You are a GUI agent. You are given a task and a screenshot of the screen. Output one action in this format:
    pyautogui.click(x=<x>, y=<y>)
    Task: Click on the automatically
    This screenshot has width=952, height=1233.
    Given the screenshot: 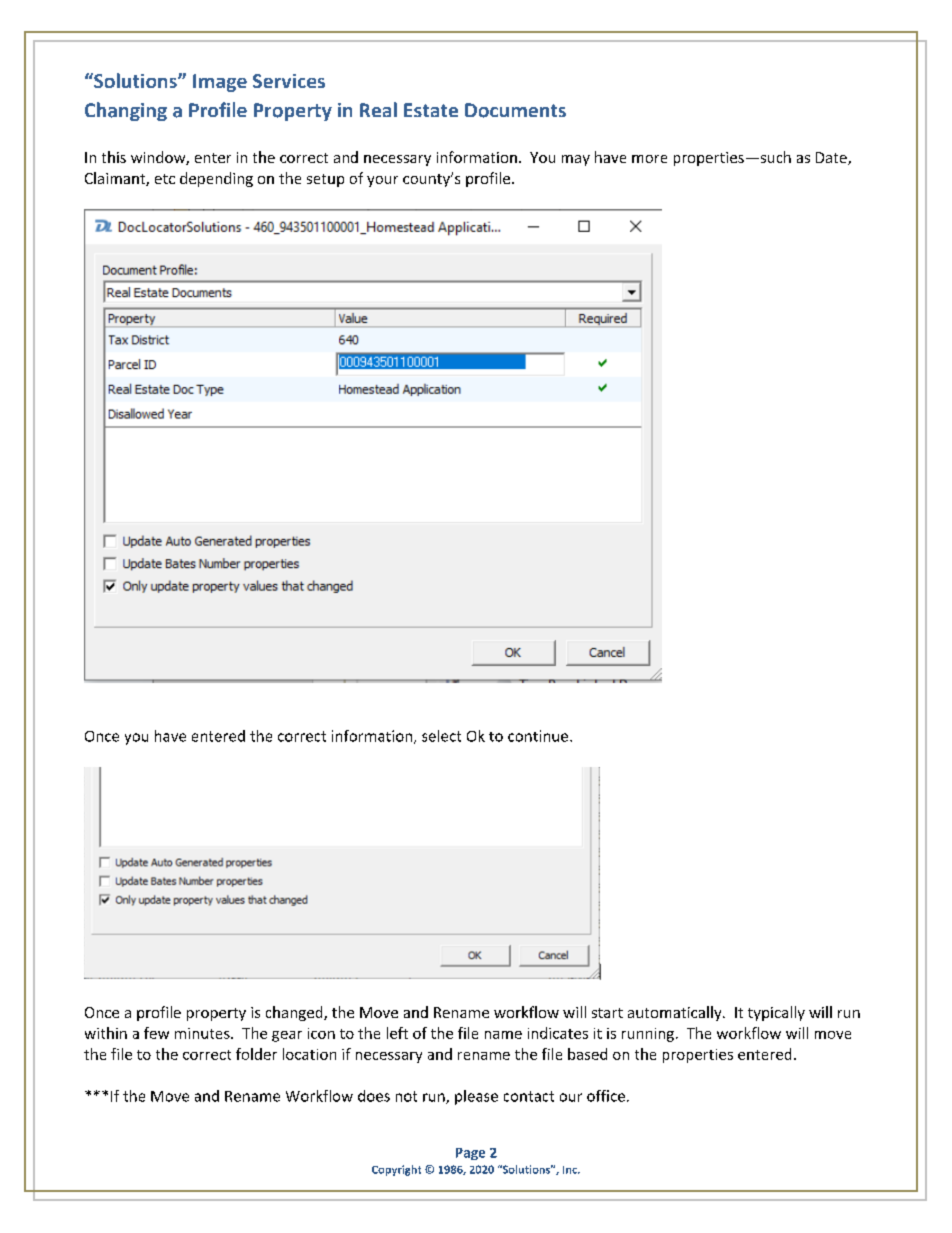 What is the action you would take?
    pyautogui.click(x=676, y=1013)
